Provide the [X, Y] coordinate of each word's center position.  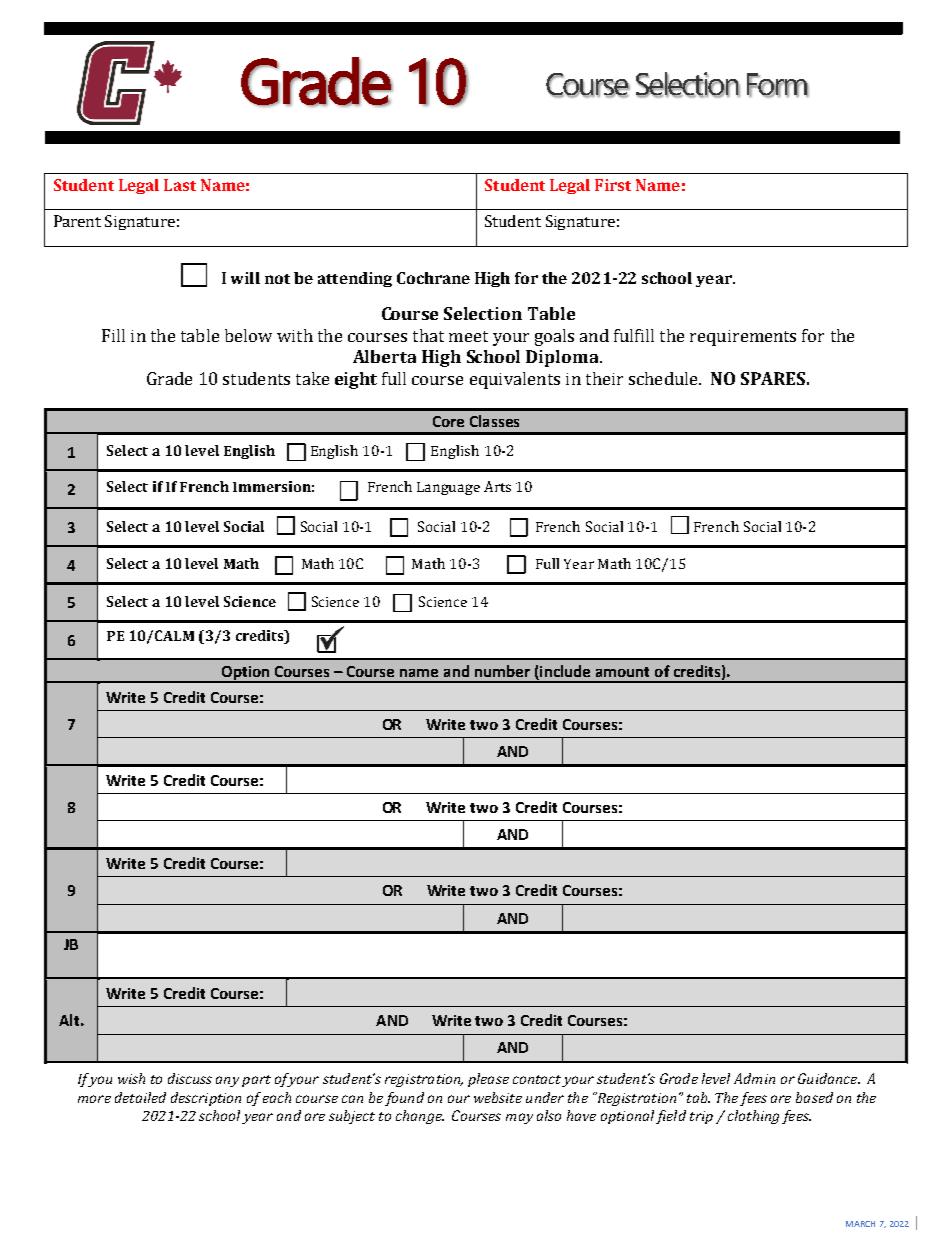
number [502, 671]
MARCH [860, 1224]
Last [180, 185]
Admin [754, 1078]
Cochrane [433, 278]
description [206, 1099]
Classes [494, 421]
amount [622, 672]
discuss [190, 1078]
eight [356, 380]
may [519, 1118]
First [613, 185]
